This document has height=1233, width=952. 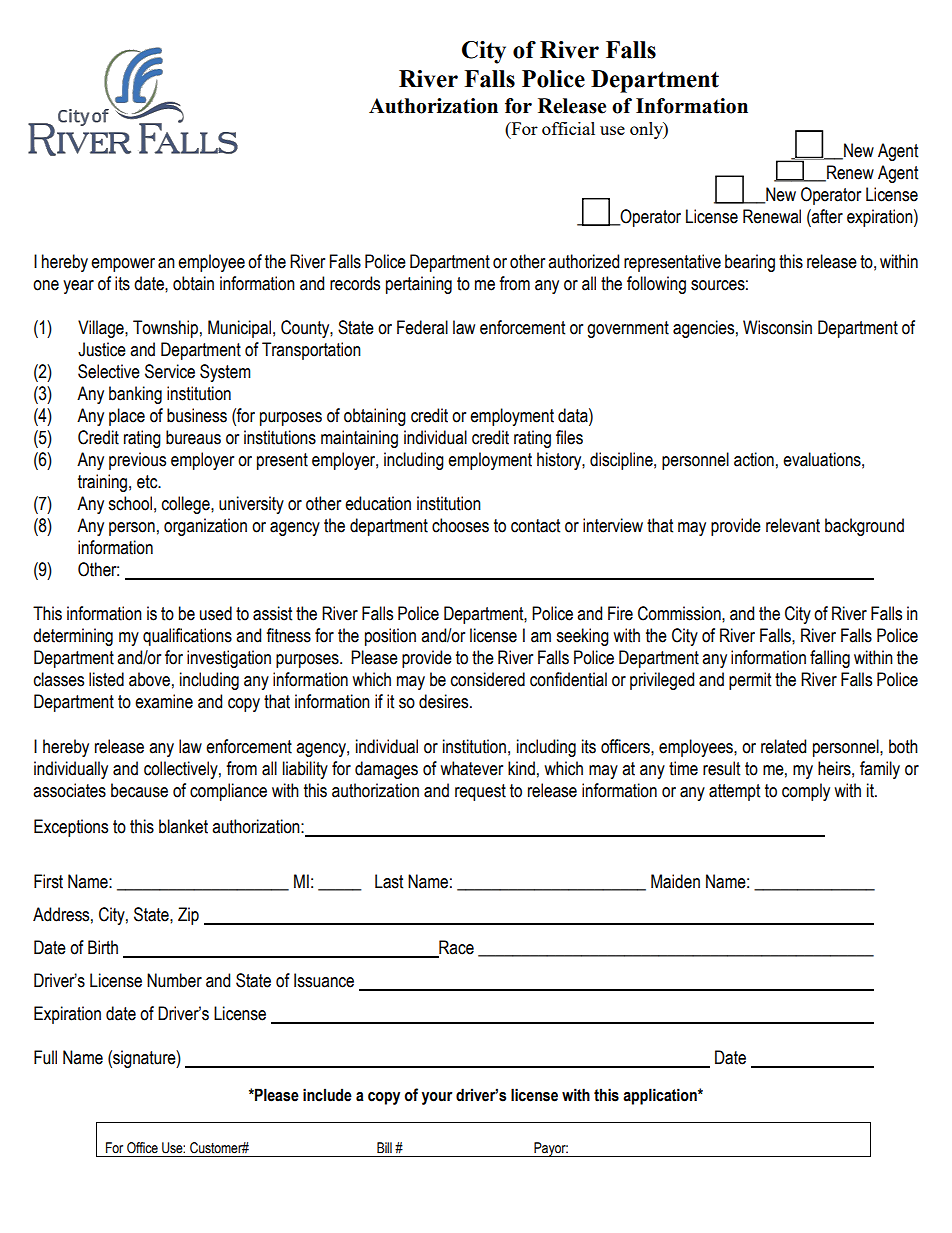 What do you see at coordinates (389, 881) in the document?
I see `Last` at bounding box center [389, 881].
